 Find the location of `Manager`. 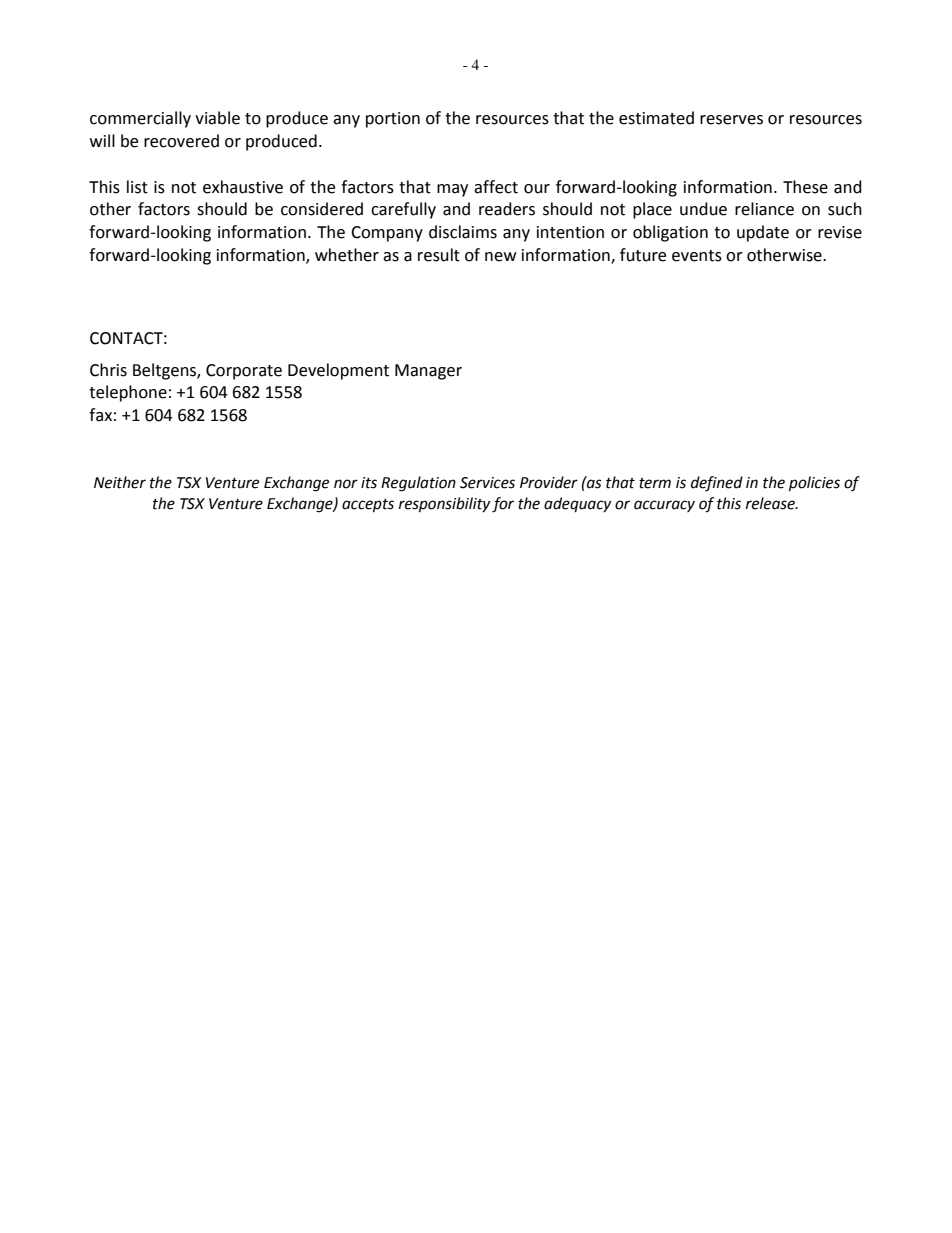

Manager is located at coordinates (428, 372).
